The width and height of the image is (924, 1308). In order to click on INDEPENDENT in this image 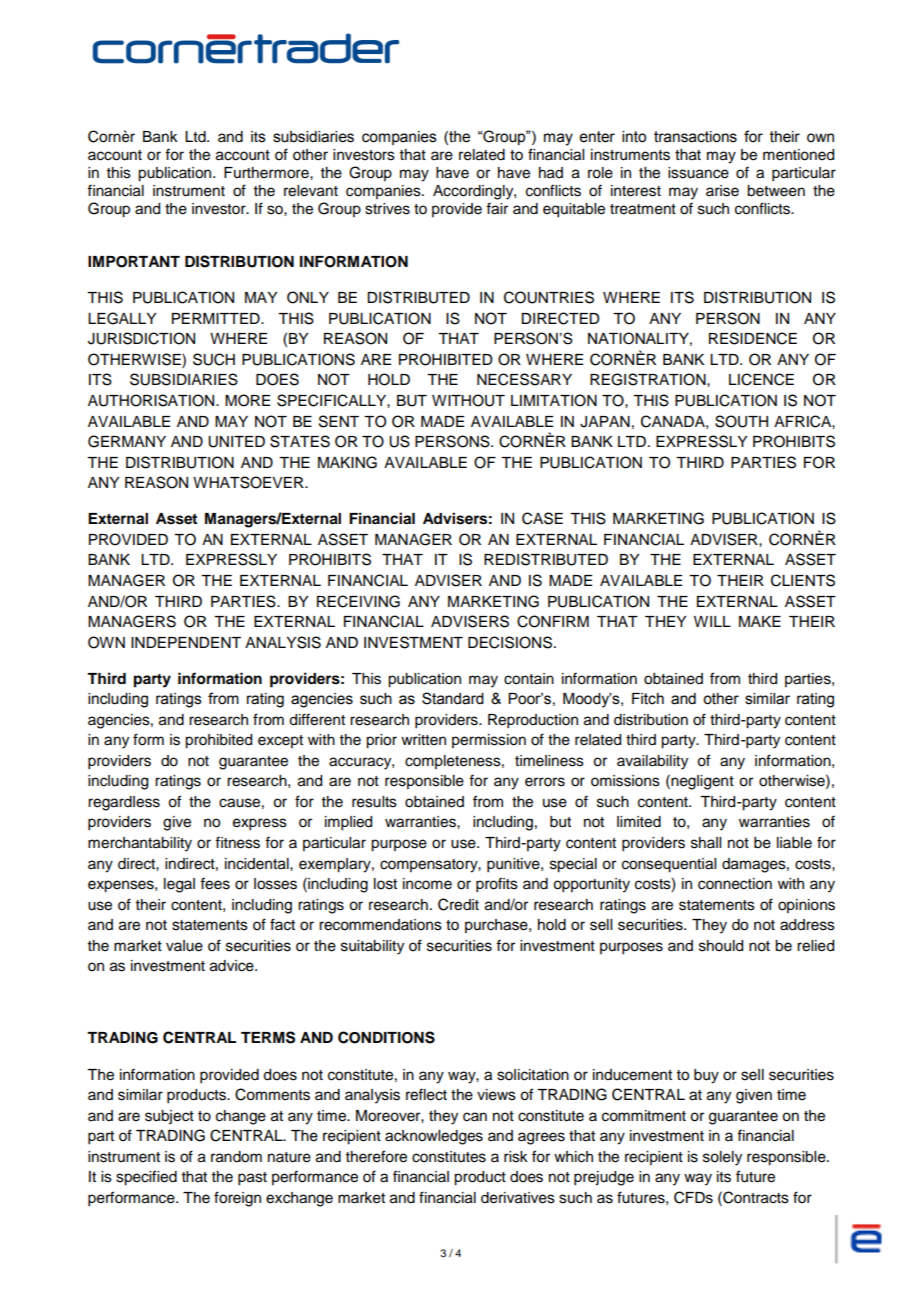, I will do `click(186, 642)`.
